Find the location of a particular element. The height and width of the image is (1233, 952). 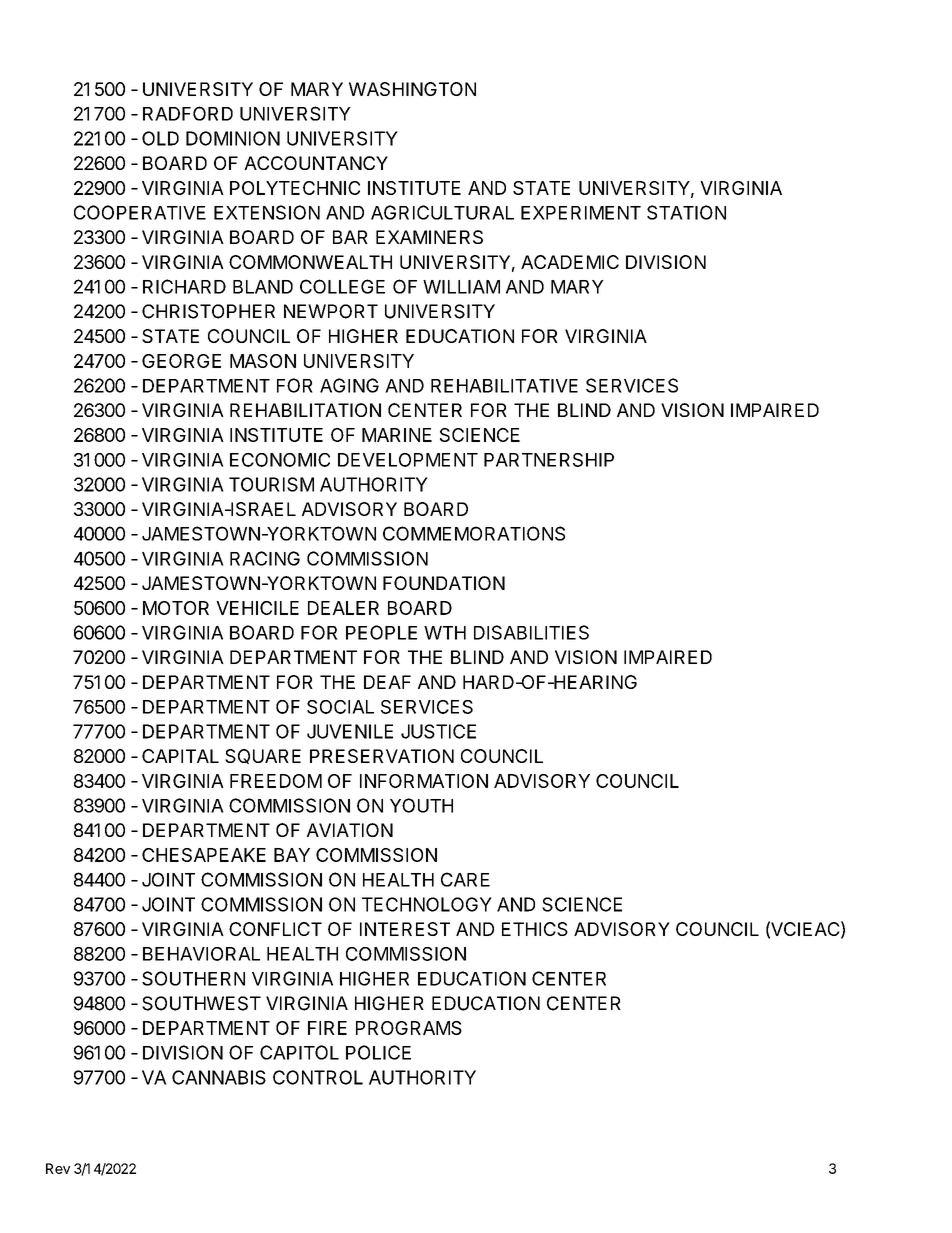

PROGRAMS is located at coordinates (409, 1028).
